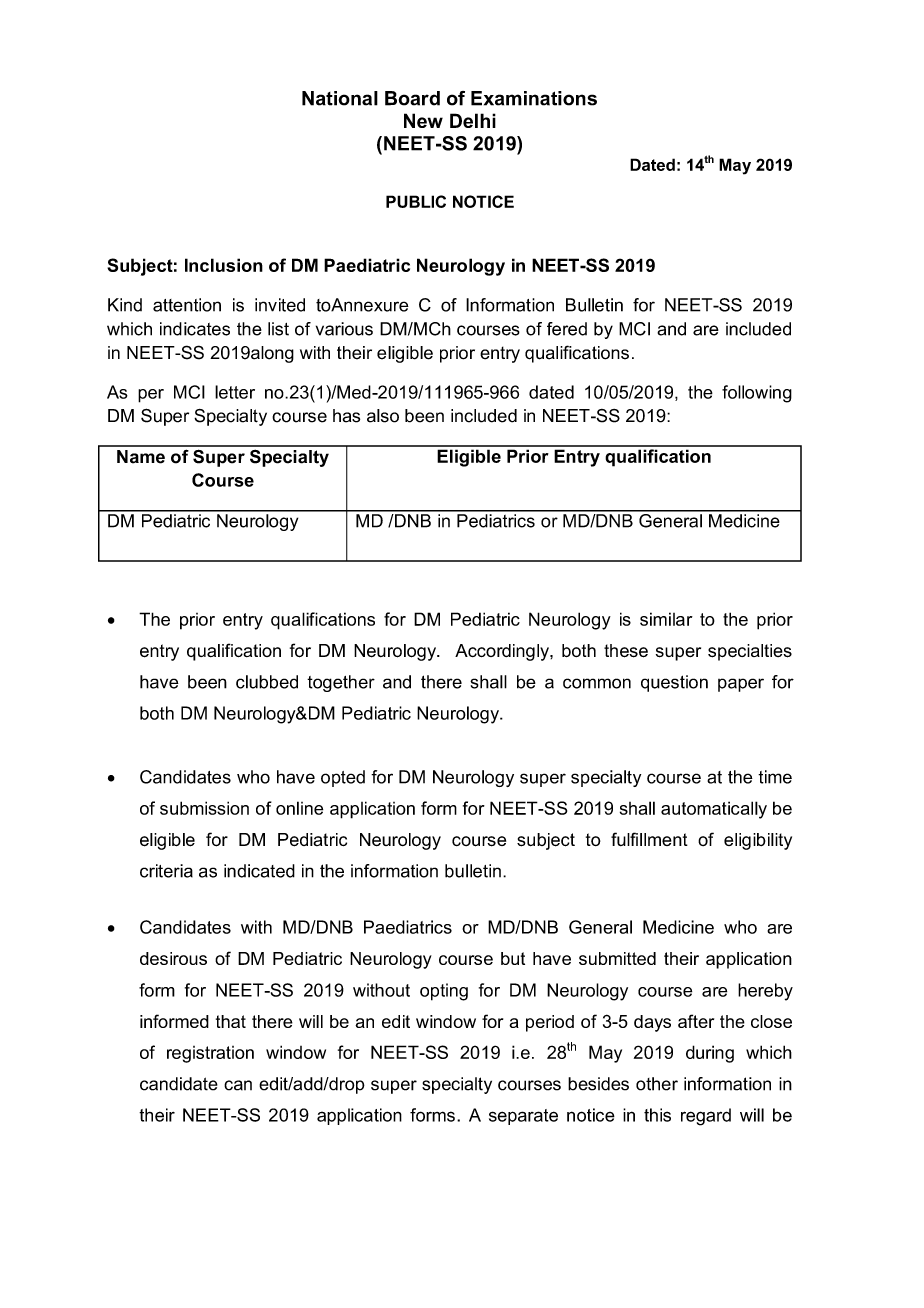 The height and width of the screenshot is (1308, 924). Describe the element at coordinates (235, 392) in the screenshot. I see `letter` at that location.
